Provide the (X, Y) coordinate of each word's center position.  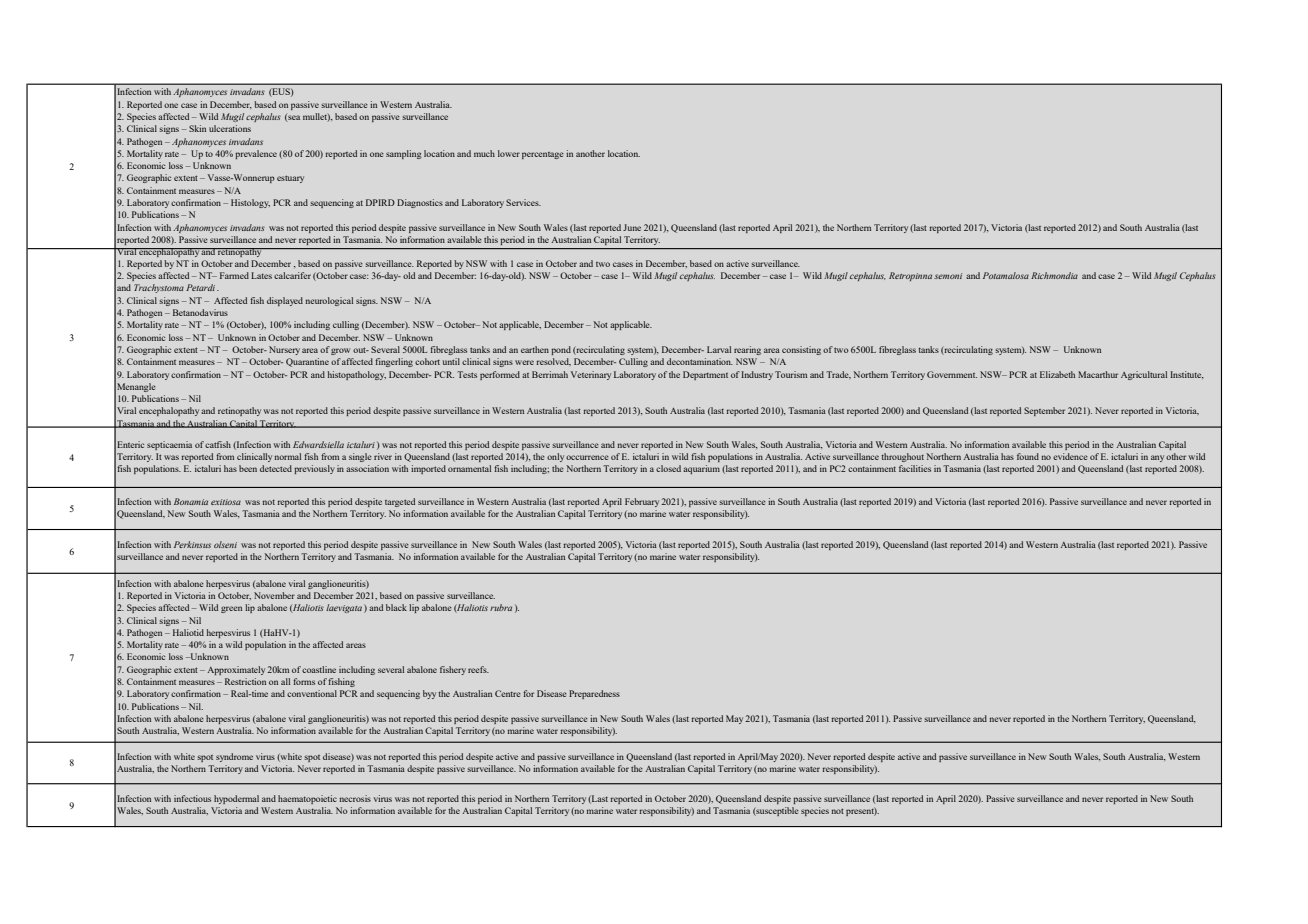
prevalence (256, 154)
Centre (508, 693)
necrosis (355, 798)
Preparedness (594, 694)
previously (314, 469)
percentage (543, 155)
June (632, 227)
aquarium (701, 469)
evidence (1070, 456)
